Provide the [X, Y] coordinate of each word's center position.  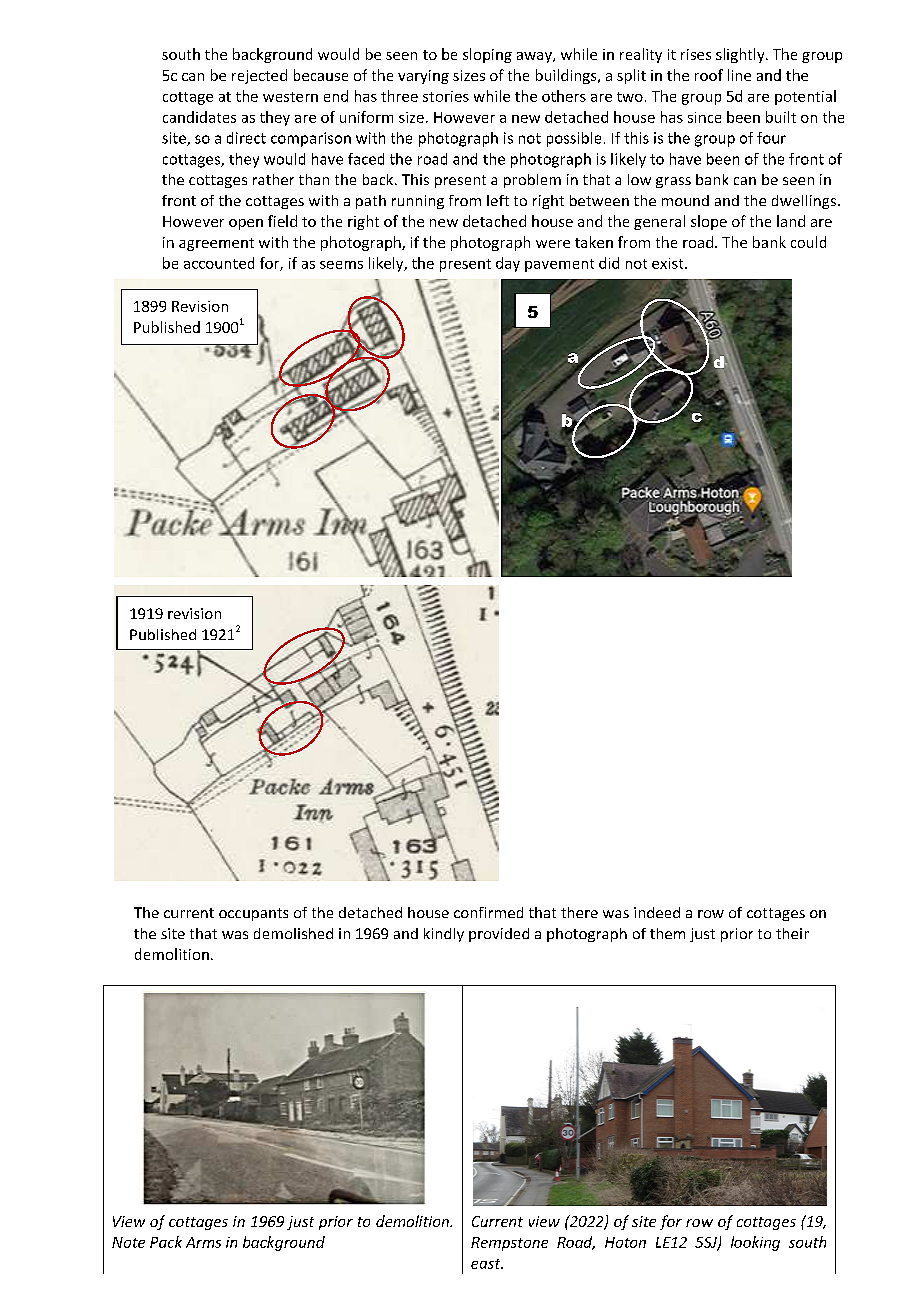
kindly [444, 935]
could [808, 242]
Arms [203, 1242]
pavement [559, 265]
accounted [219, 263]
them [667, 933]
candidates [199, 117]
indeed [657, 912]
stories [446, 96]
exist [669, 263]
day [508, 264]
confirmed [488, 912]
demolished [293, 933]
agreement [216, 244]
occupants [253, 914]
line [739, 75]
